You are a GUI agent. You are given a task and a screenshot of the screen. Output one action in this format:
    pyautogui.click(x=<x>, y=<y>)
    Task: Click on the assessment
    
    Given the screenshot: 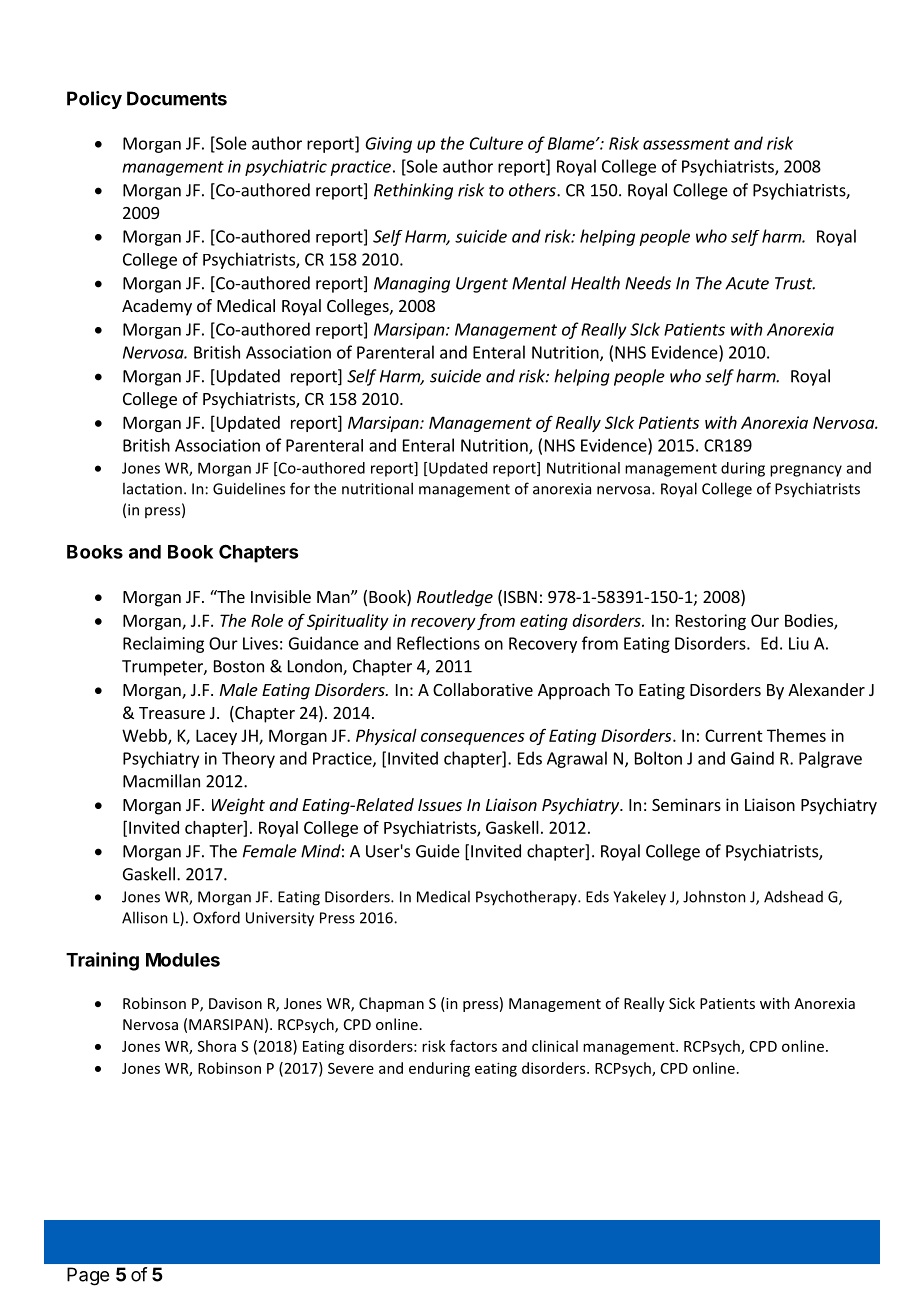 What is the action you would take?
    pyautogui.click(x=686, y=144)
